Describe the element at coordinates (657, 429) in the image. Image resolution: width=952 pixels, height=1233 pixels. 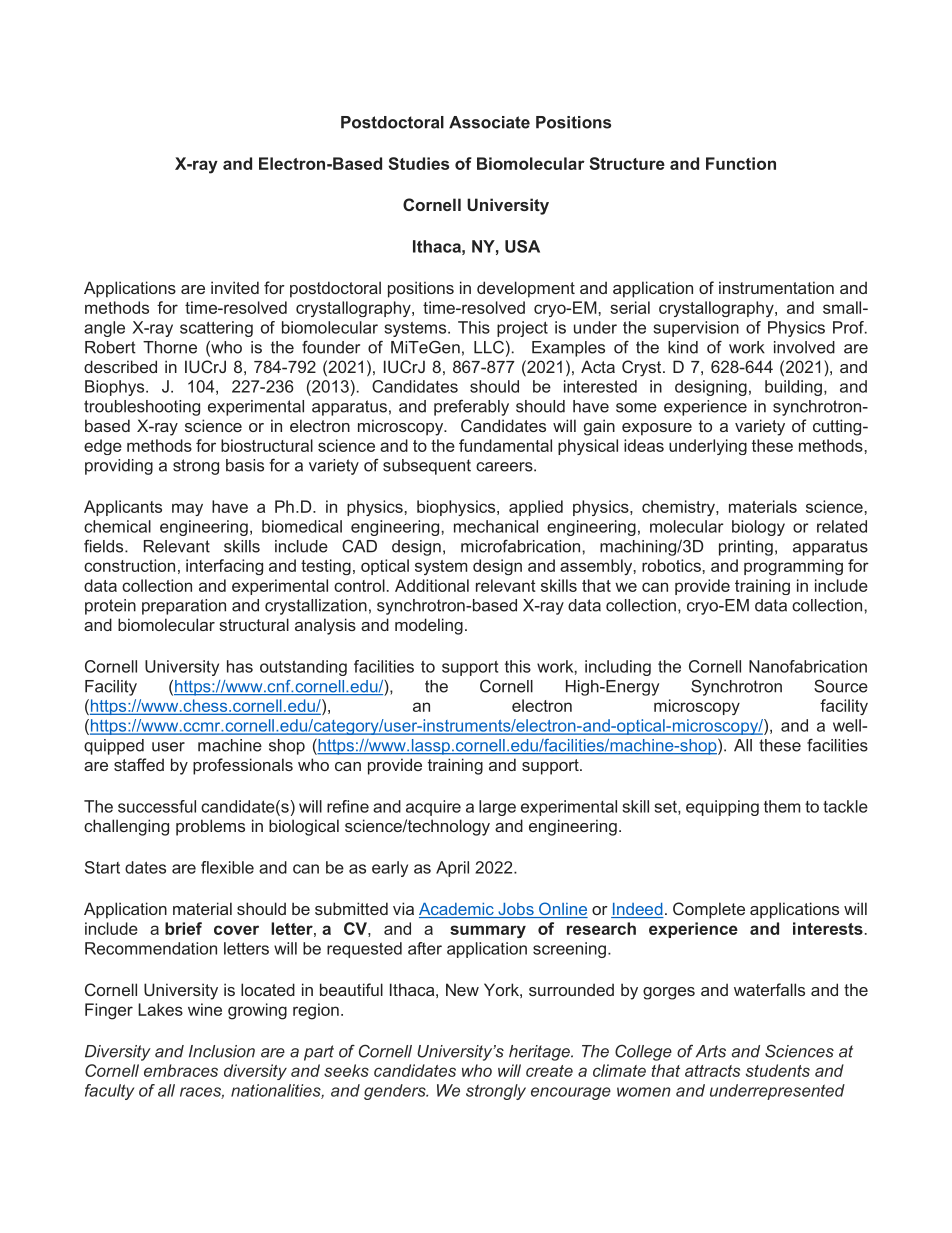
I see `exposure` at that location.
